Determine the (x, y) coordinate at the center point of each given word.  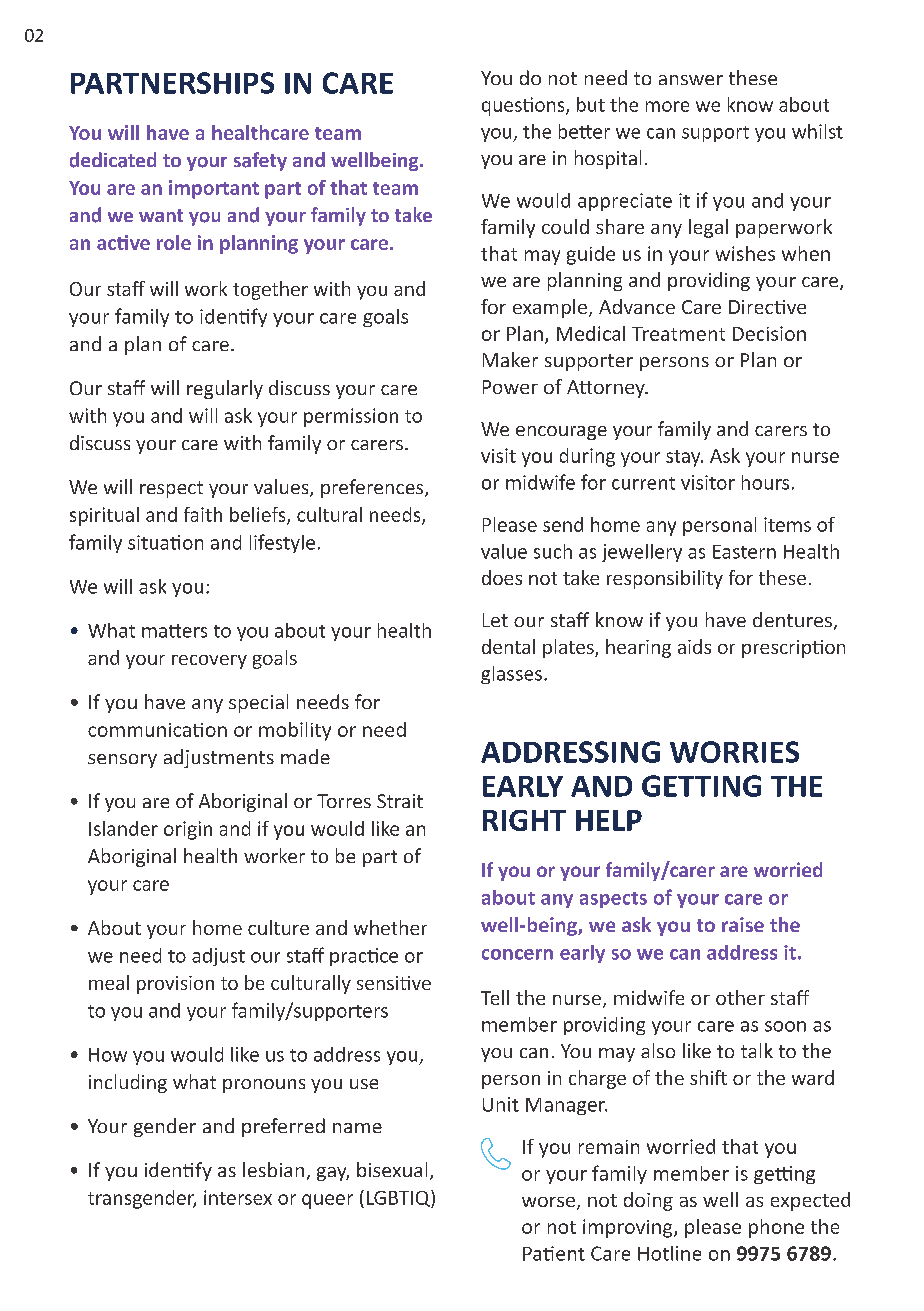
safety (260, 161)
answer (691, 80)
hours (765, 482)
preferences (373, 488)
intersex (238, 1197)
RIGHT (524, 820)
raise (743, 924)
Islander (123, 828)
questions (524, 106)
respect (171, 489)
